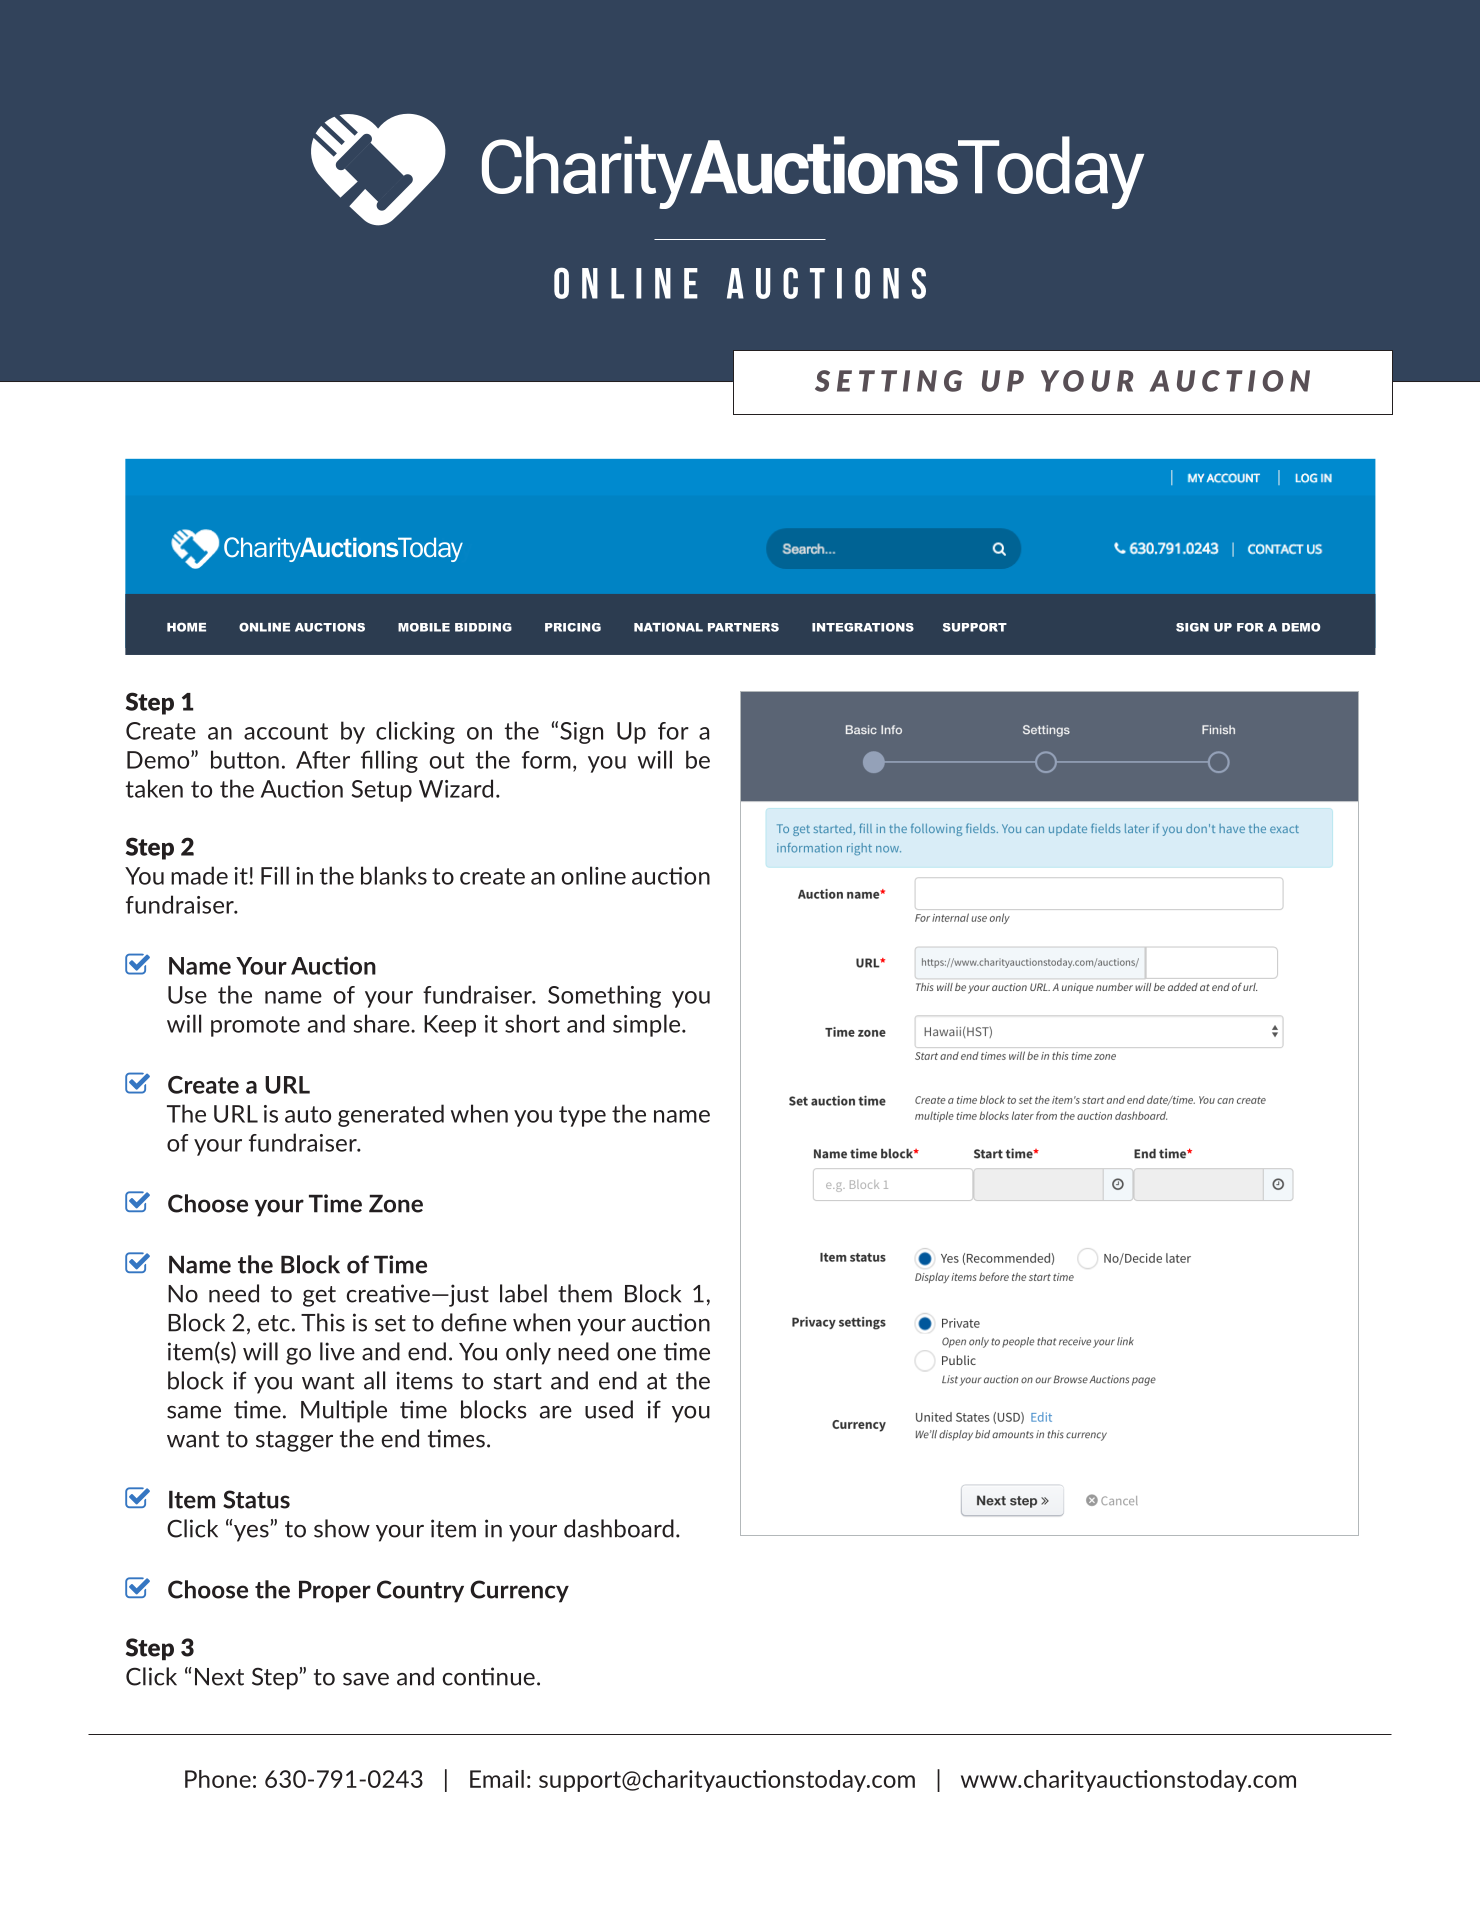 Image resolution: width=1480 pixels, height=1915 pixels. I want to click on MOBILE, so click(424, 627).
